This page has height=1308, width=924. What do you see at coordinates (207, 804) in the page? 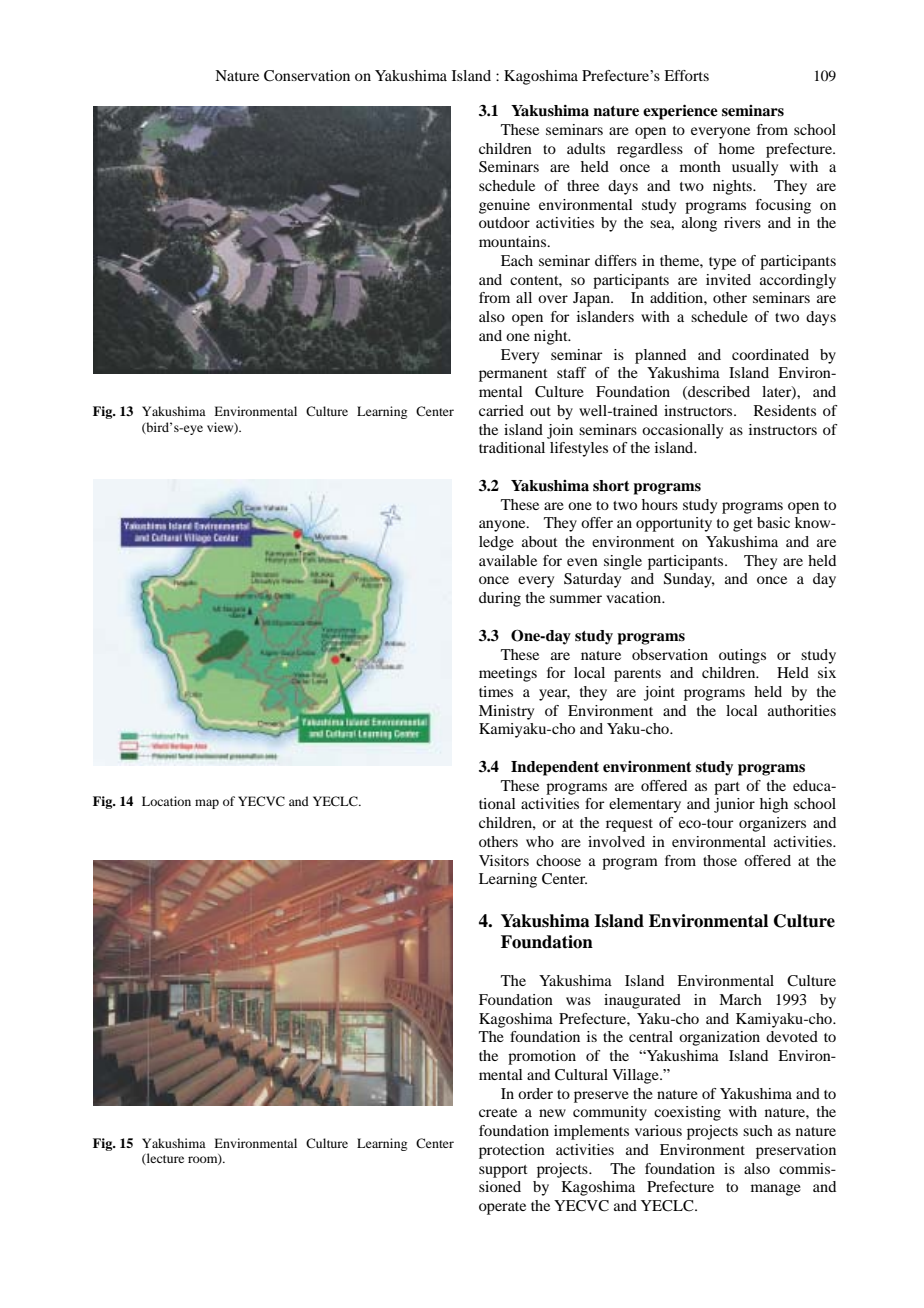
I see `map` at bounding box center [207, 804].
